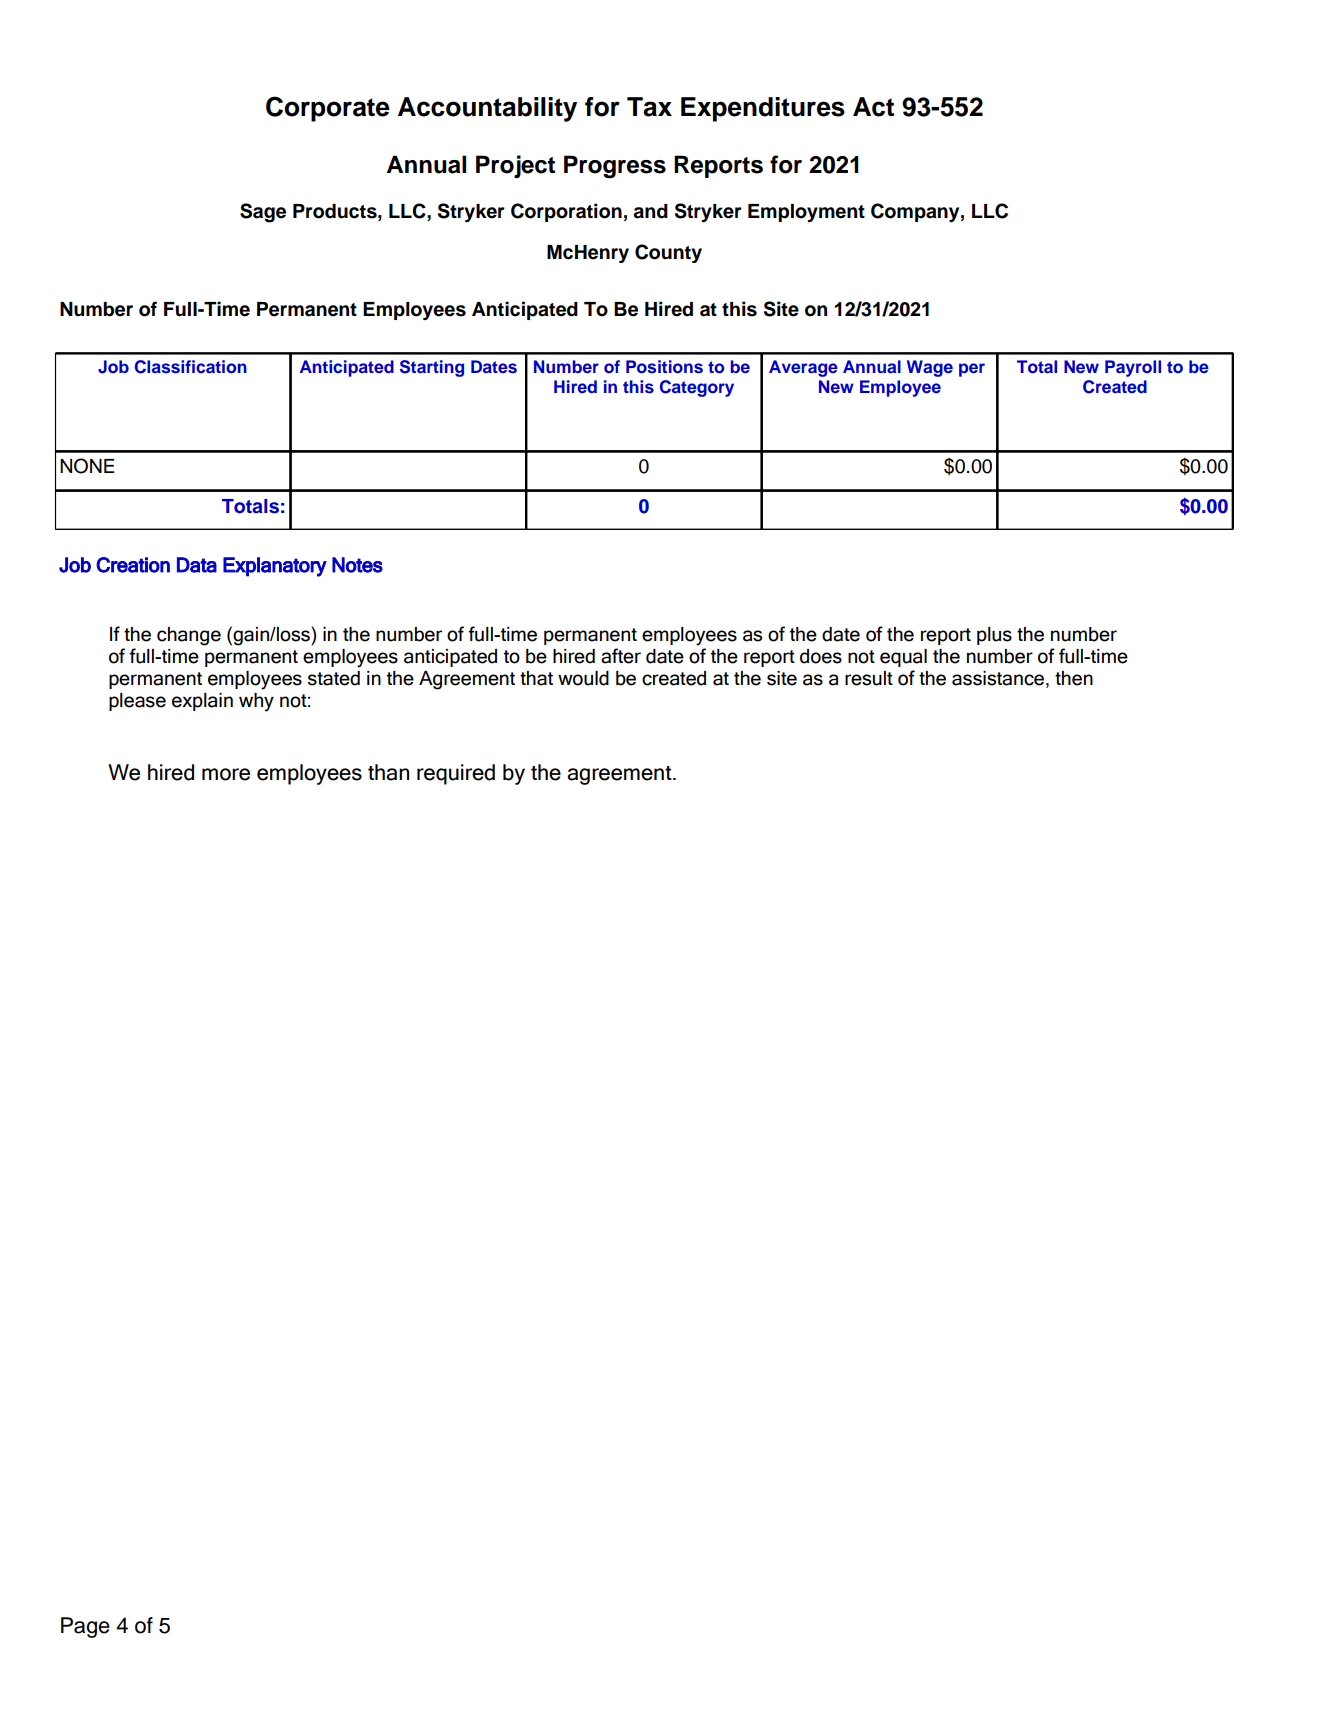 The image size is (1335, 1727). What do you see at coordinates (615, 167) in the screenshot?
I see `Progress` at bounding box center [615, 167].
